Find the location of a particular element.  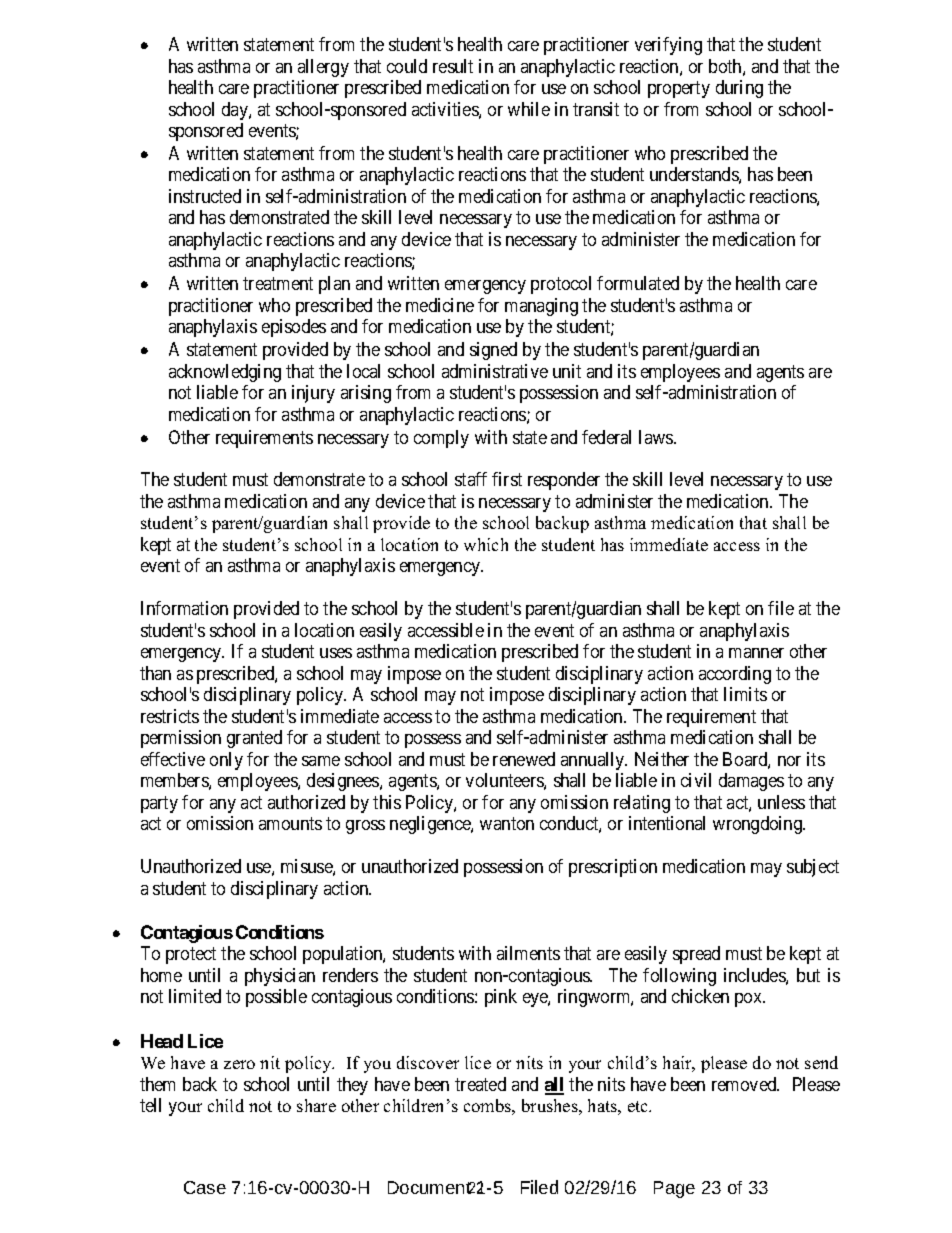

allergy is located at coordinates (323, 68).
